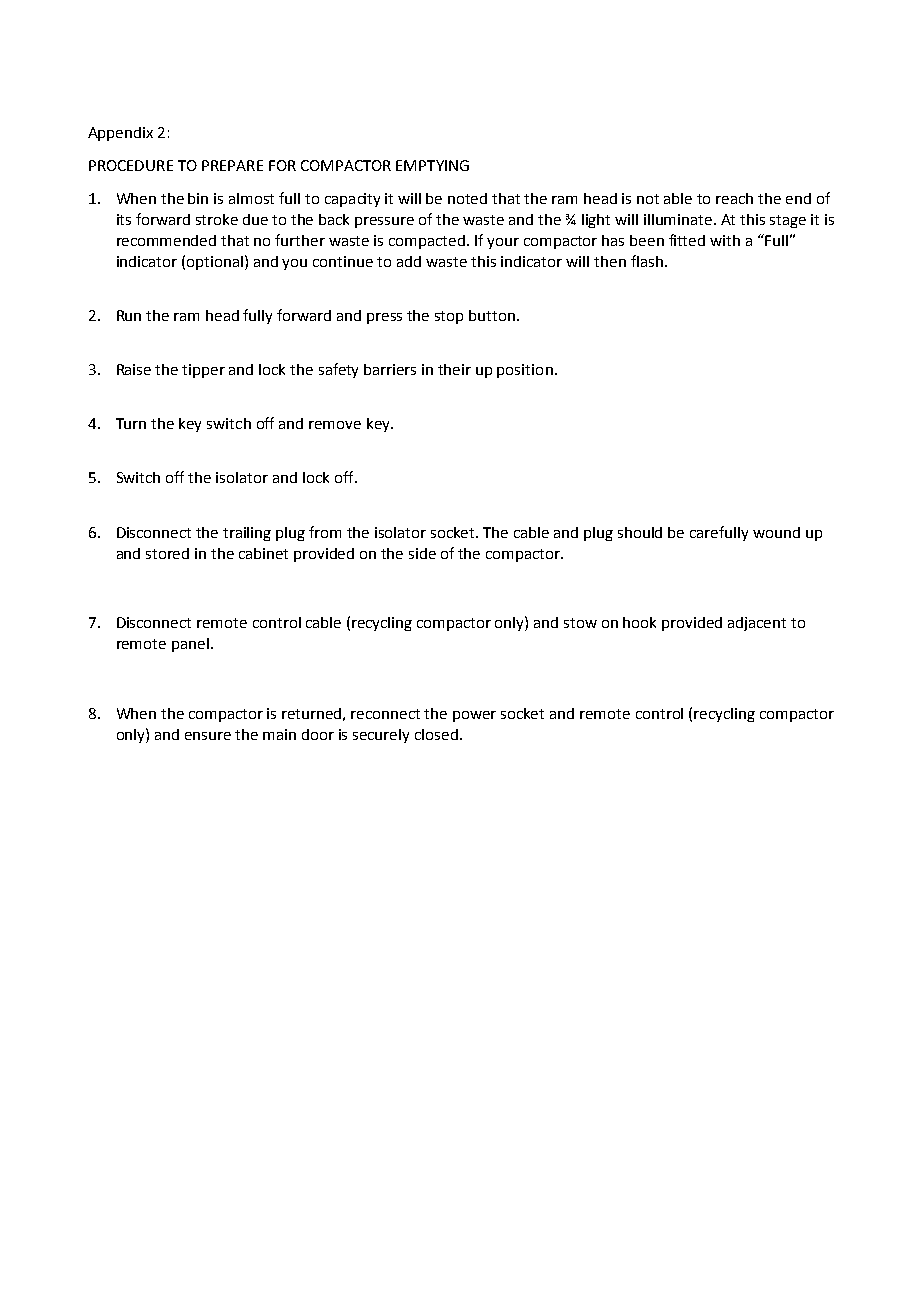  What do you see at coordinates (640, 532) in the screenshot?
I see `should` at bounding box center [640, 532].
